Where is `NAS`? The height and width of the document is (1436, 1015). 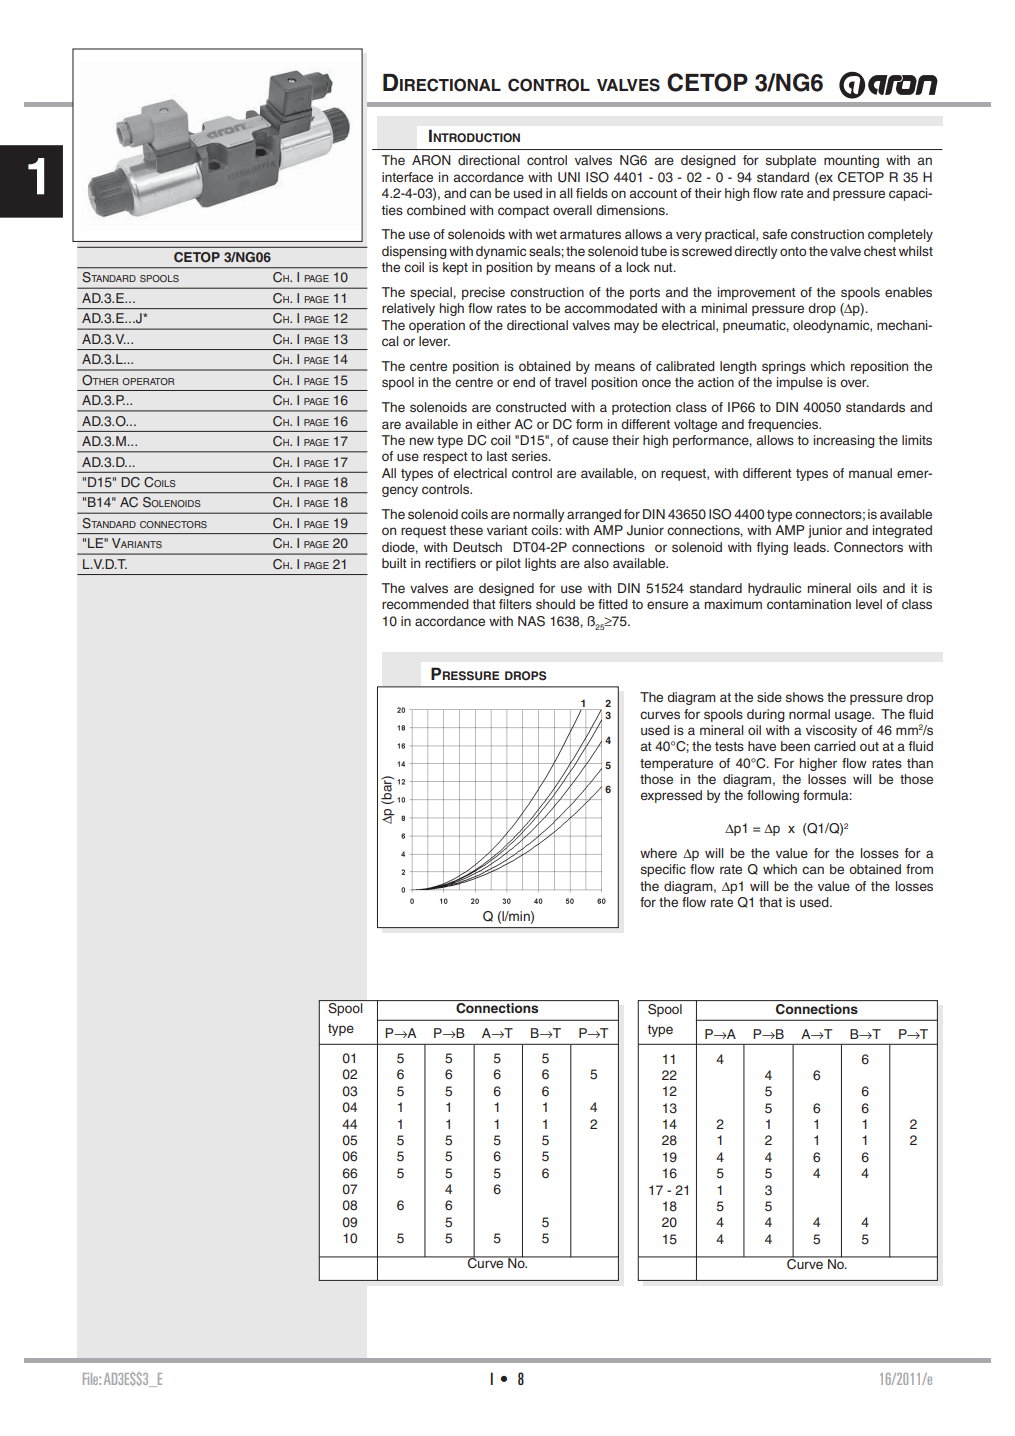 NAS is located at coordinates (531, 621).
